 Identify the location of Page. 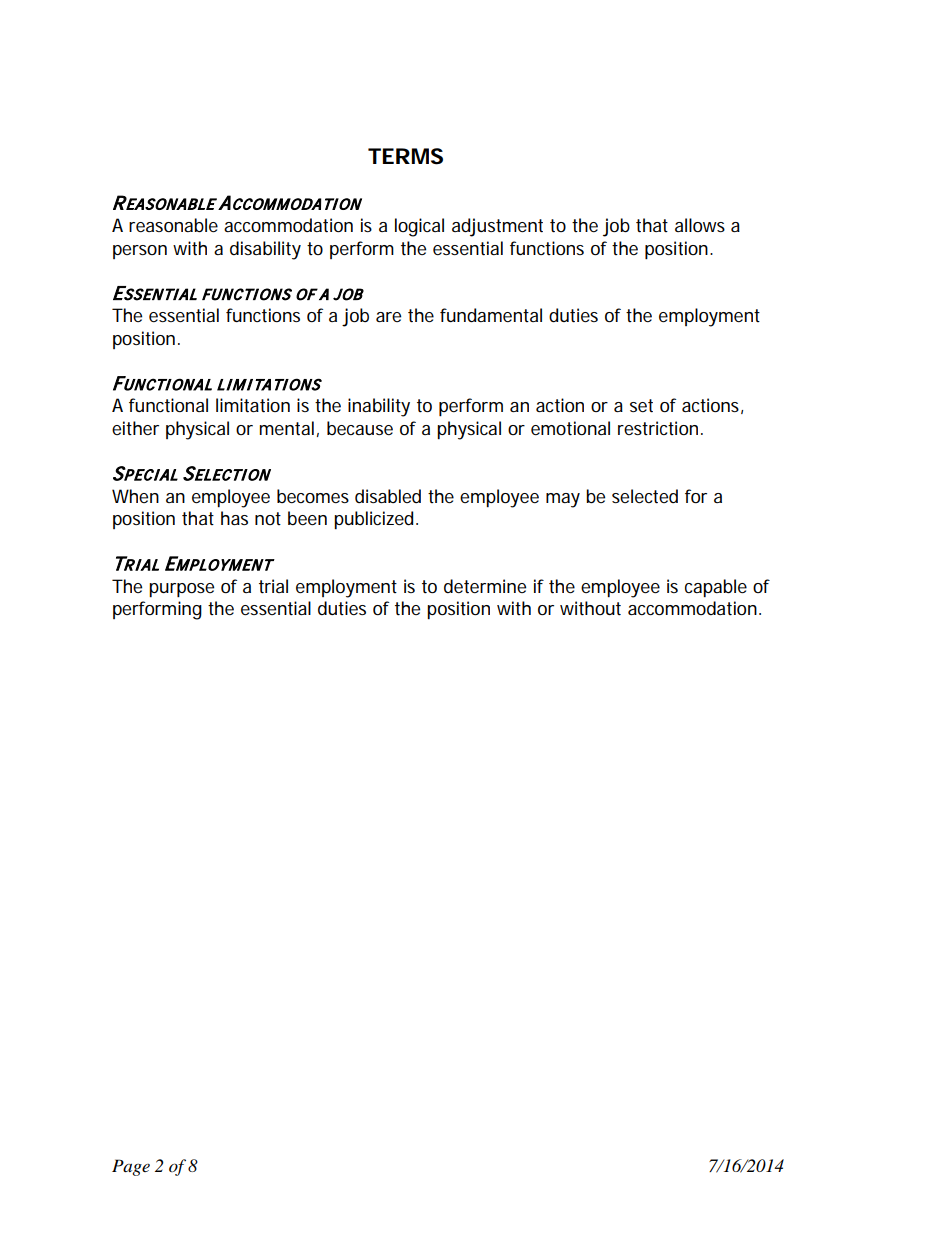
(131, 1167).
